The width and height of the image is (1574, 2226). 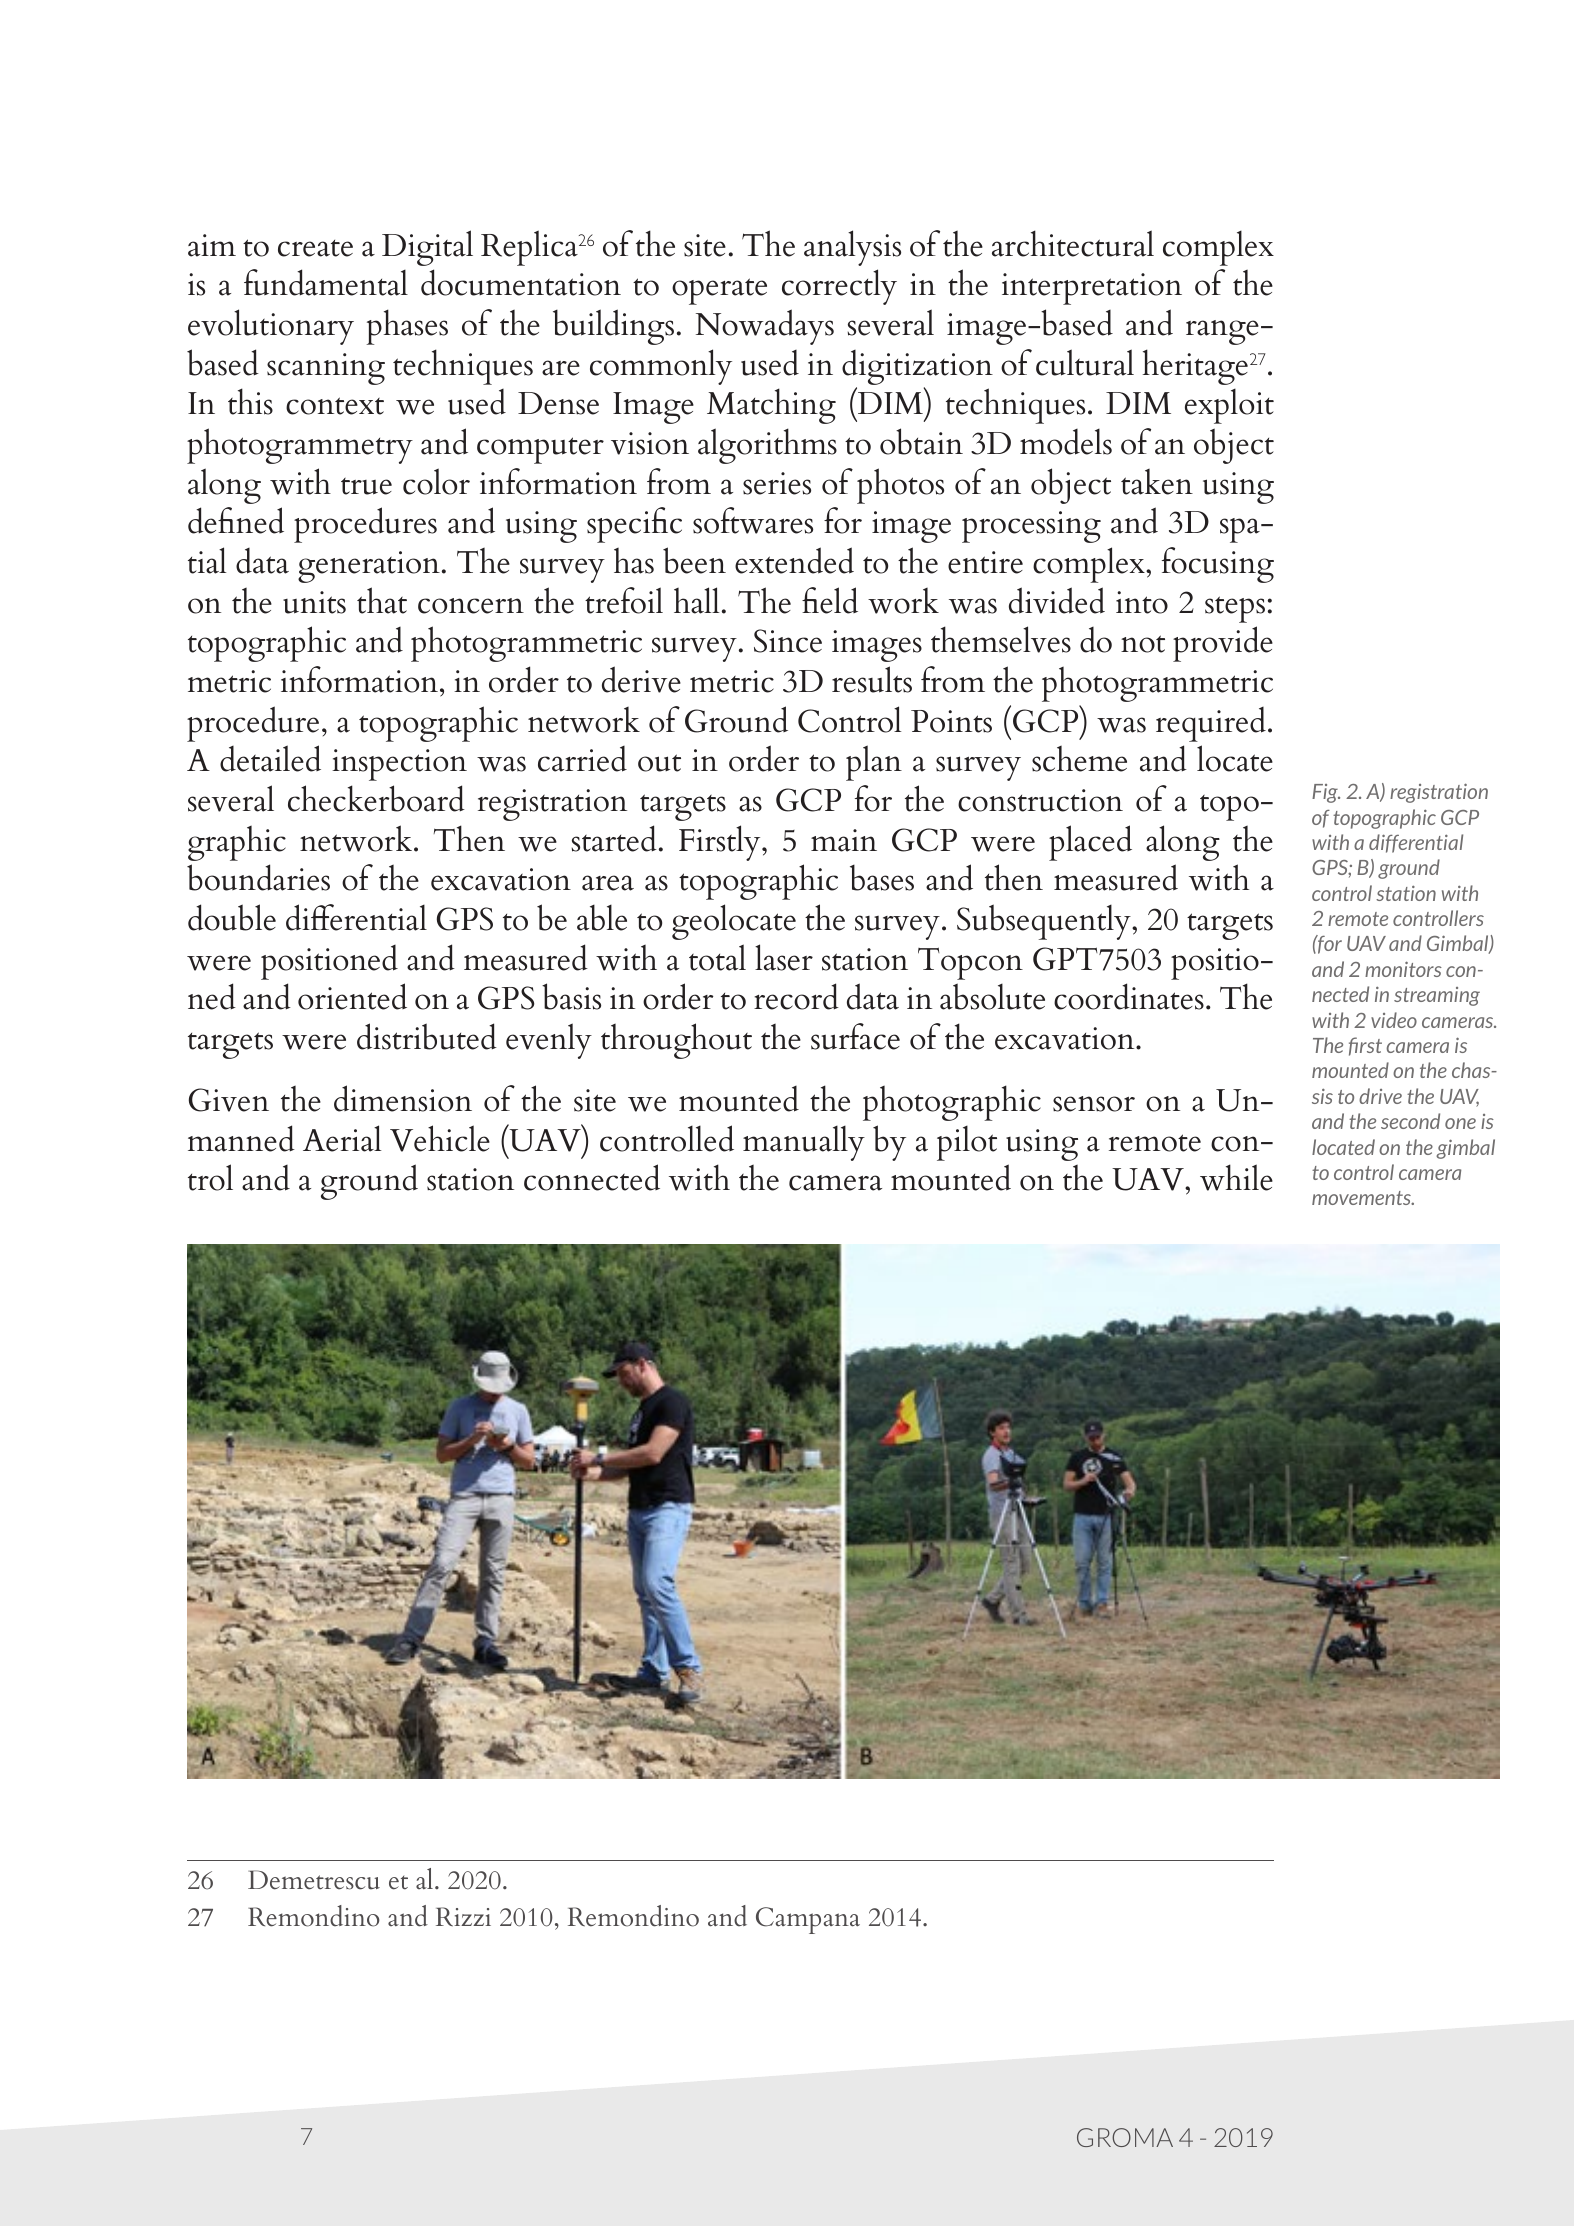 I want to click on interpretation, so click(x=1092, y=289).
